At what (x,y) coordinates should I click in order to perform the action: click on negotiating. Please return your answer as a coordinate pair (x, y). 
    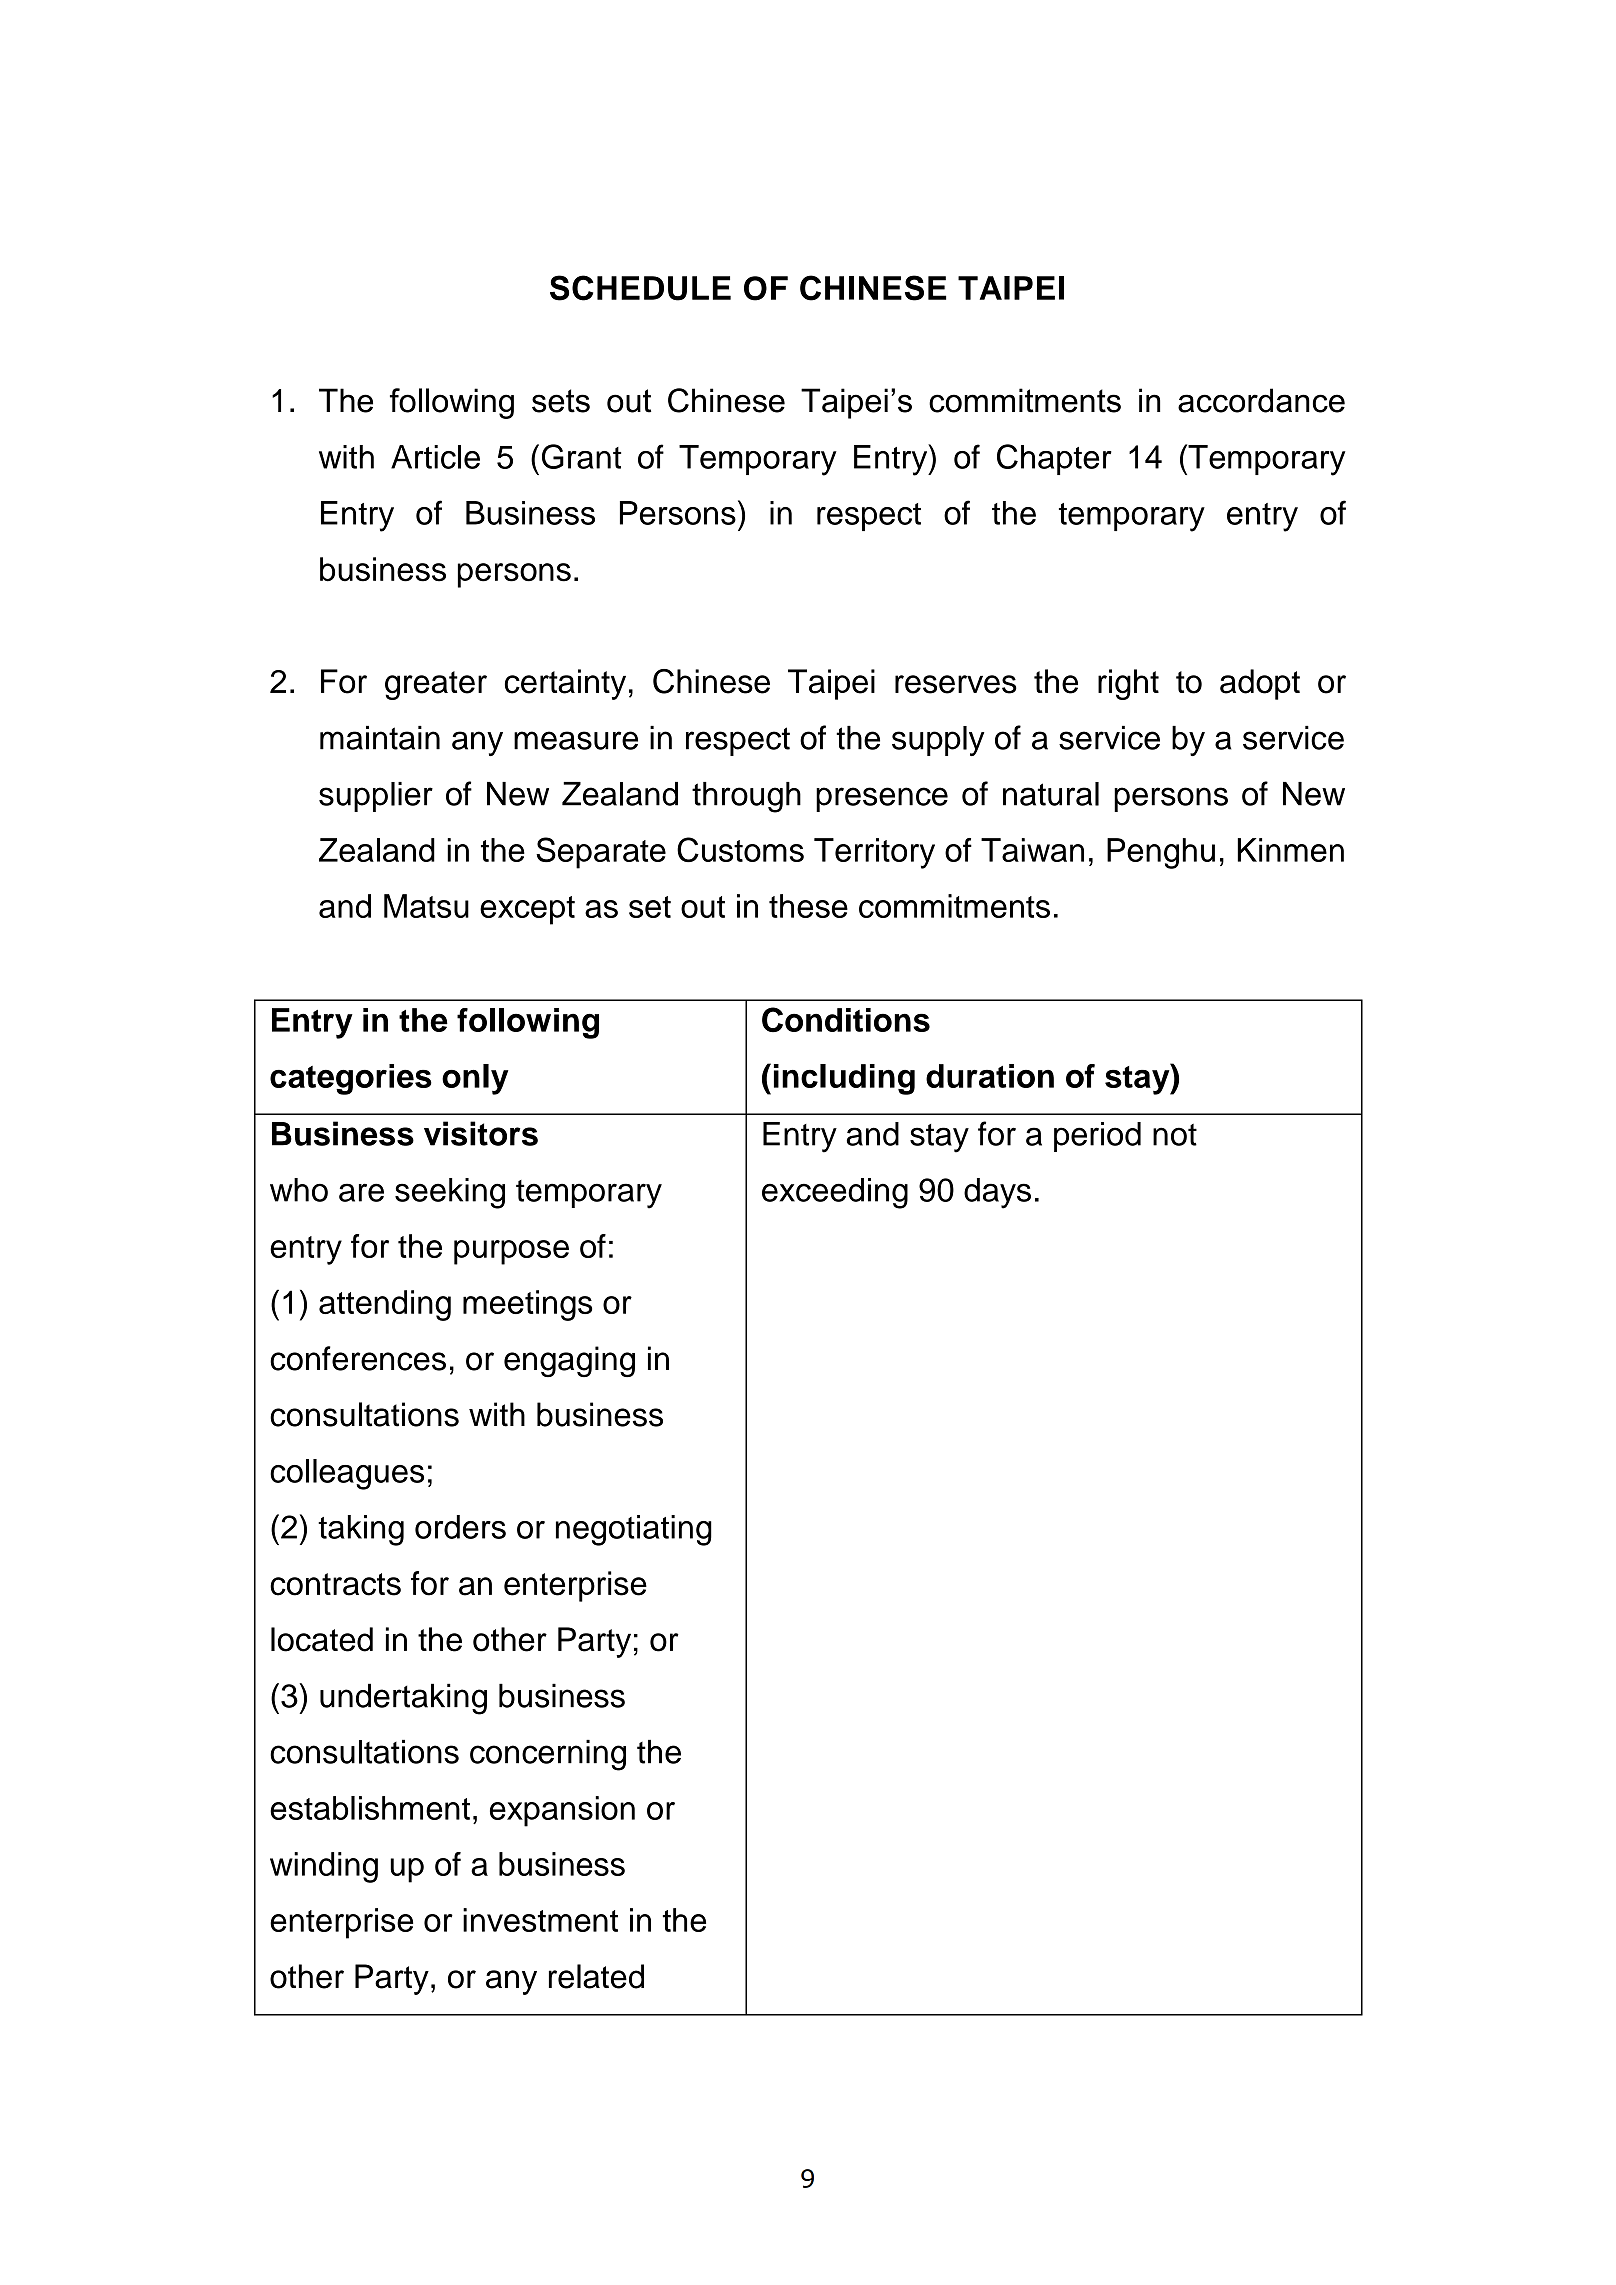
    Looking at the image, I should click on (634, 1530).
